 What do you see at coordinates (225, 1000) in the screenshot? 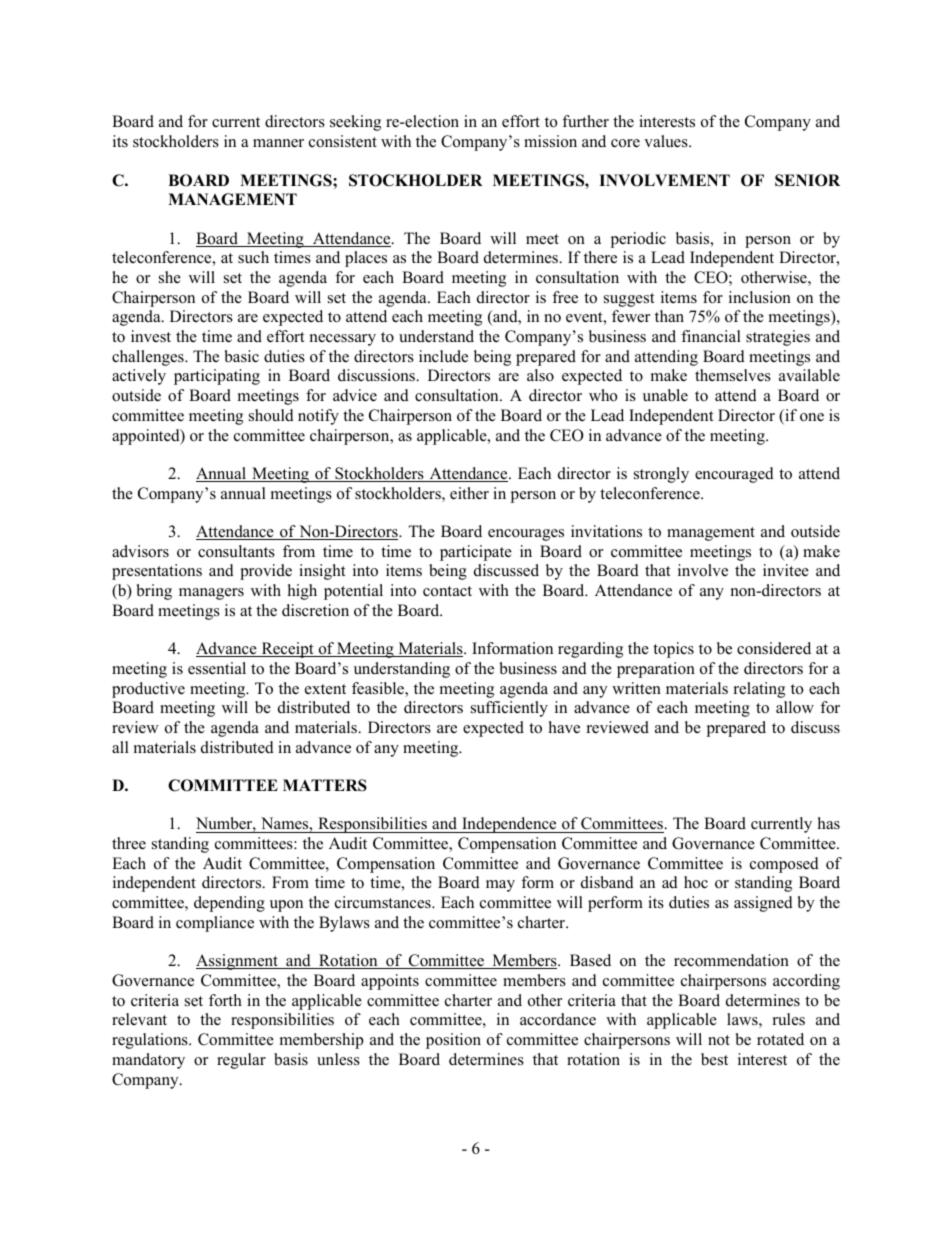
I see `forth` at bounding box center [225, 1000].
